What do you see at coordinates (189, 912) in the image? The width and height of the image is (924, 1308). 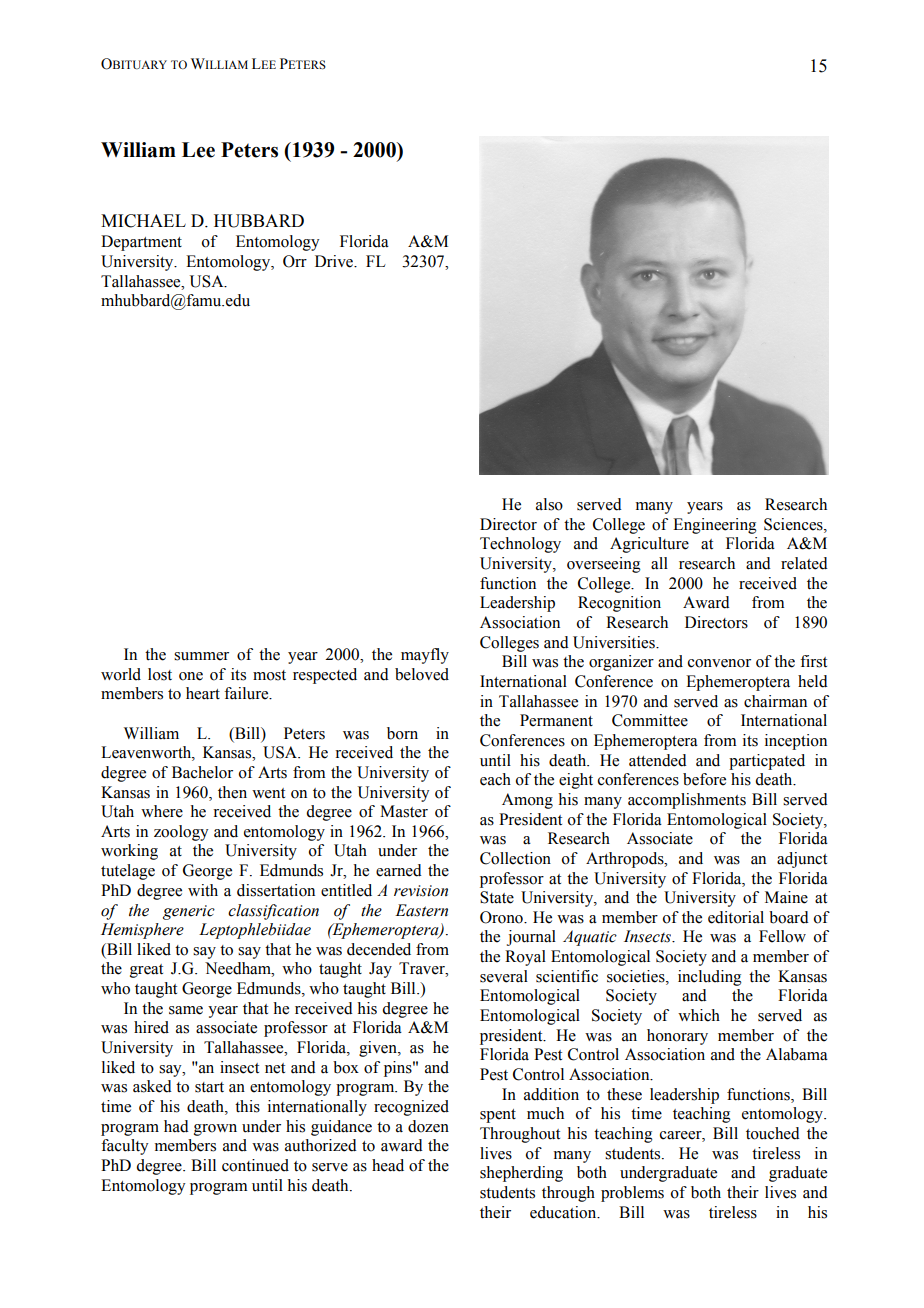 I see `generic` at bounding box center [189, 912].
